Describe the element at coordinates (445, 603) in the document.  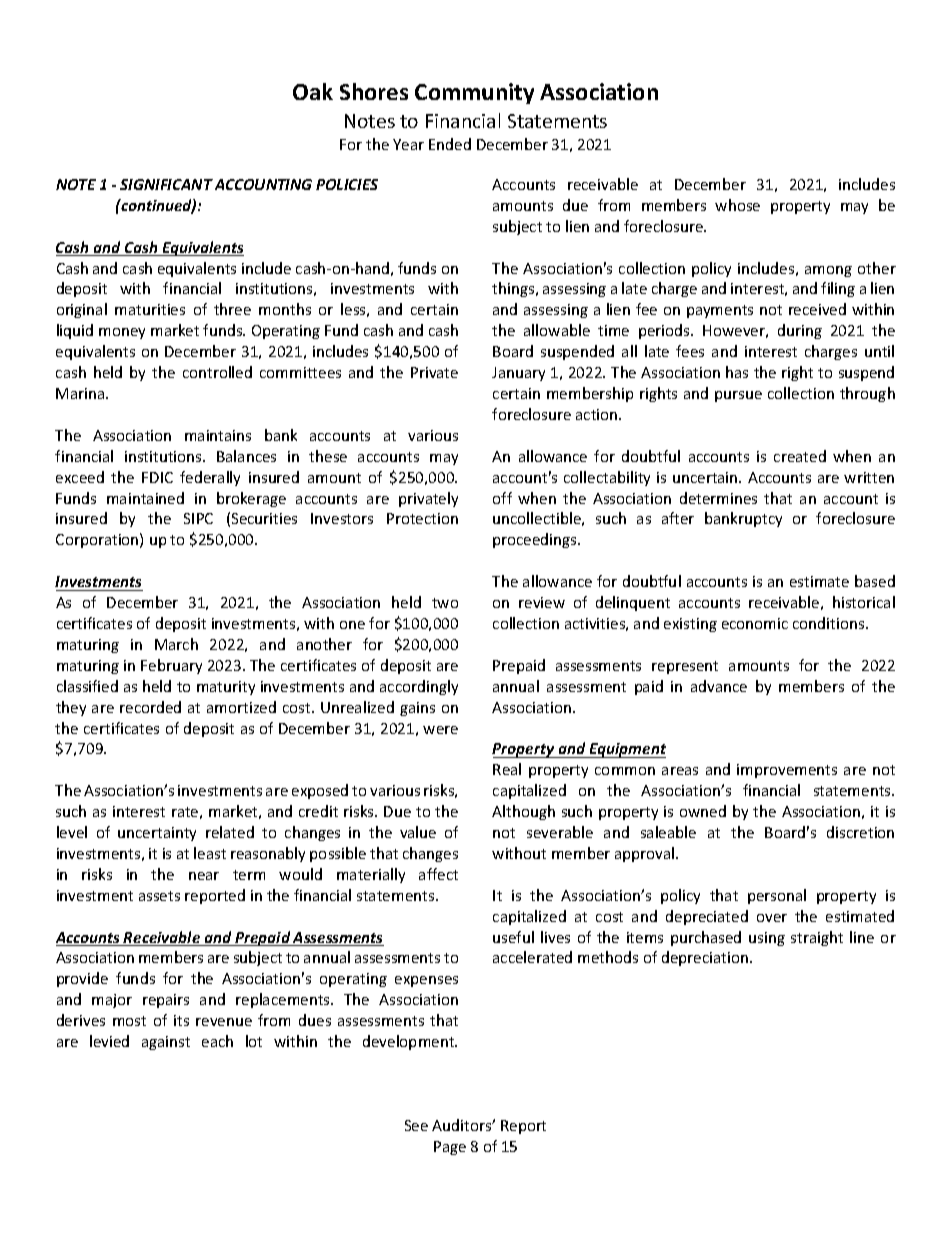
I see `two` at that location.
